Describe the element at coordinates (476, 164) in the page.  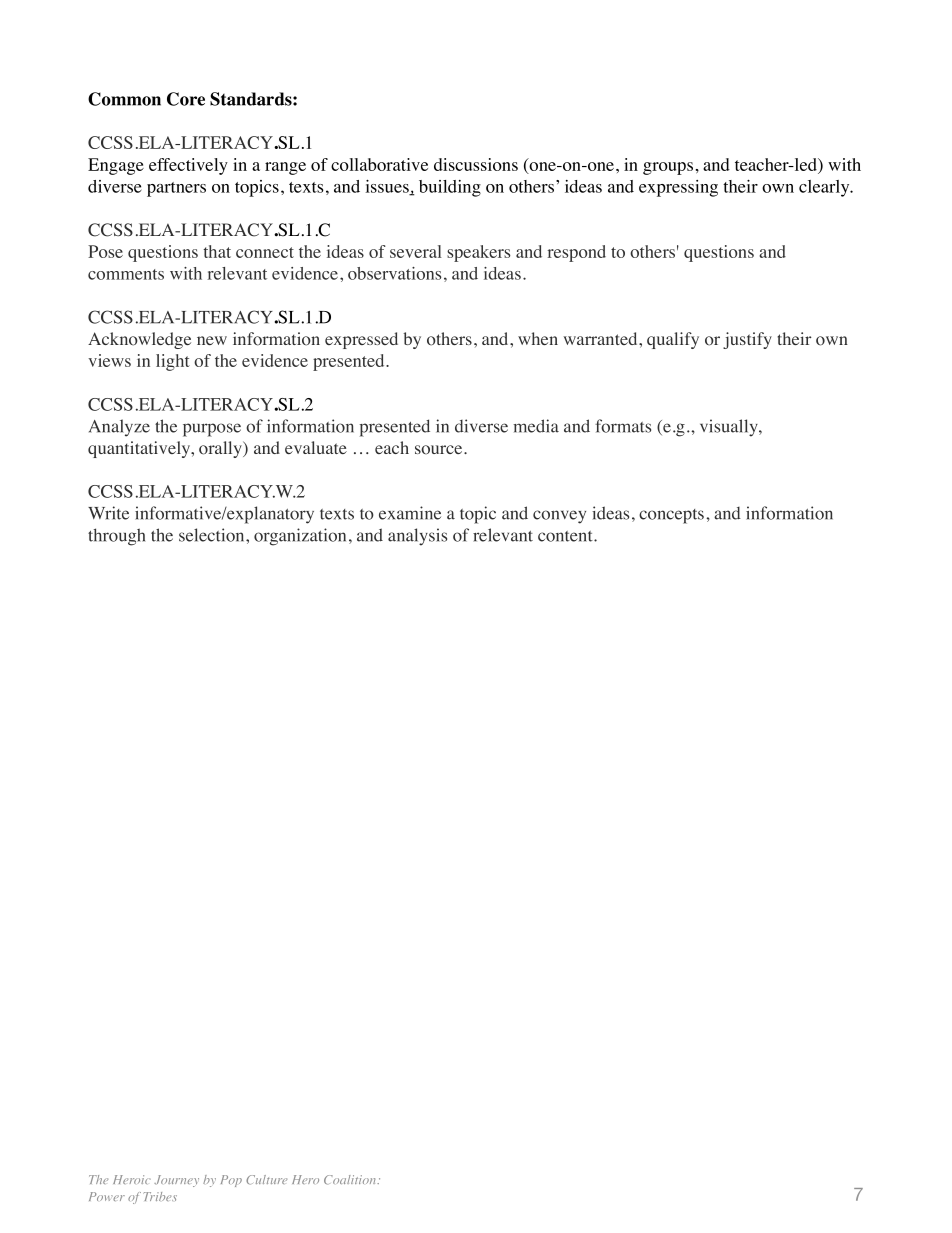
I see `discussions` at that location.
